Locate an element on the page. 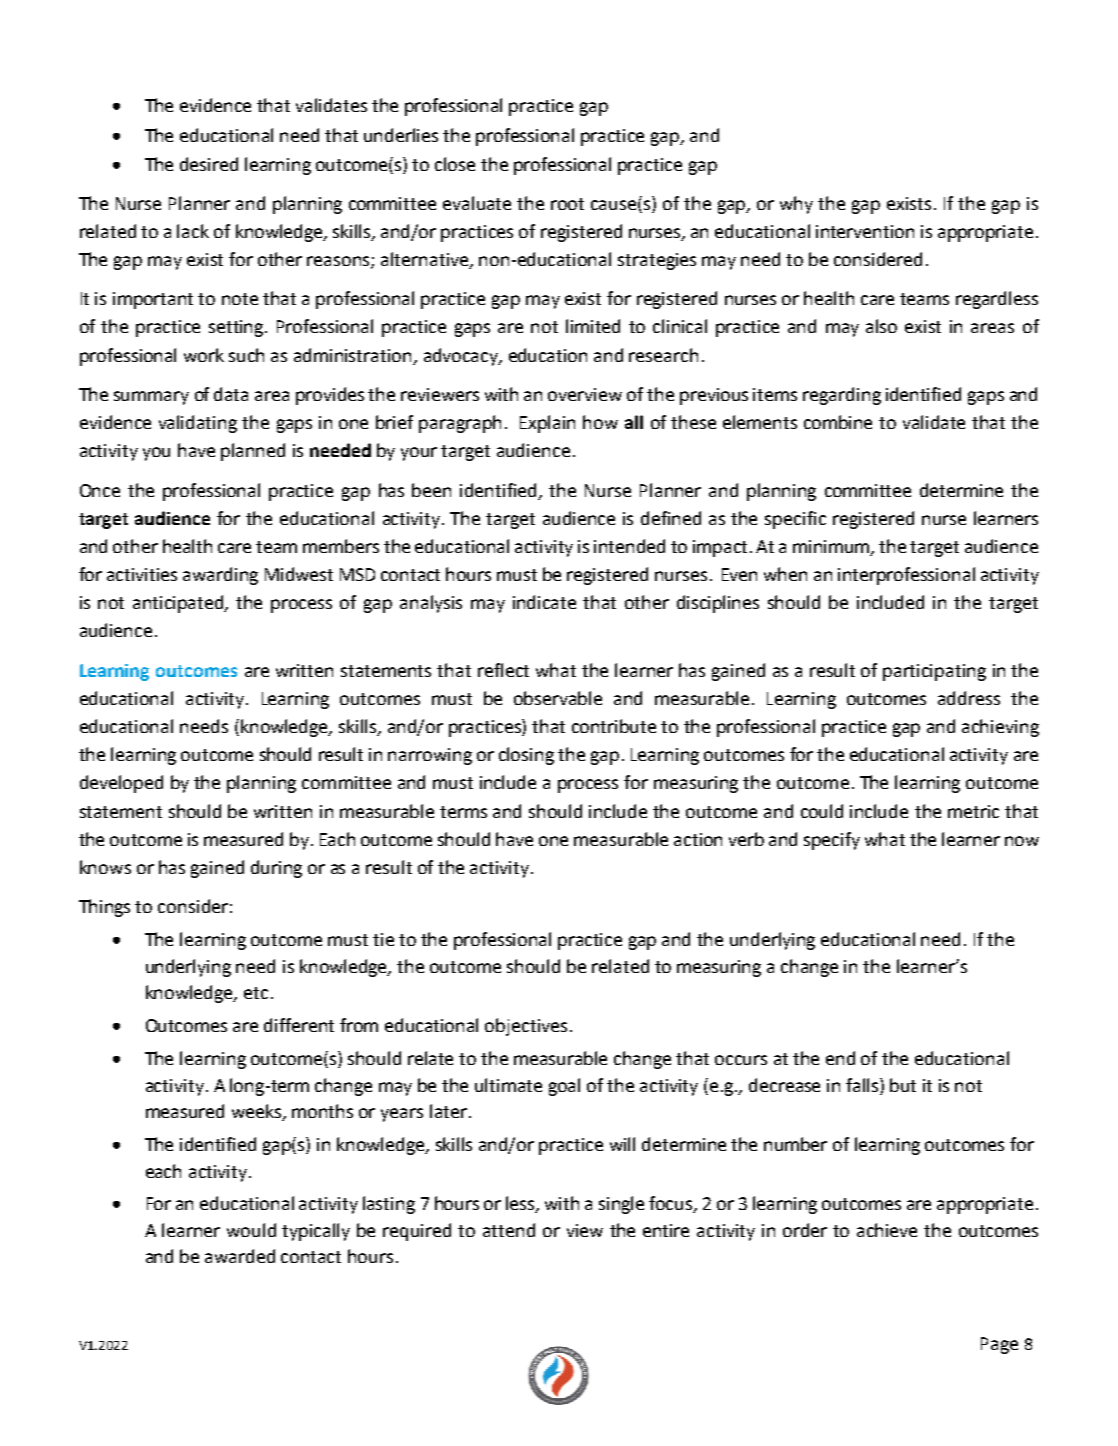  awarded is located at coordinates (240, 1256).
